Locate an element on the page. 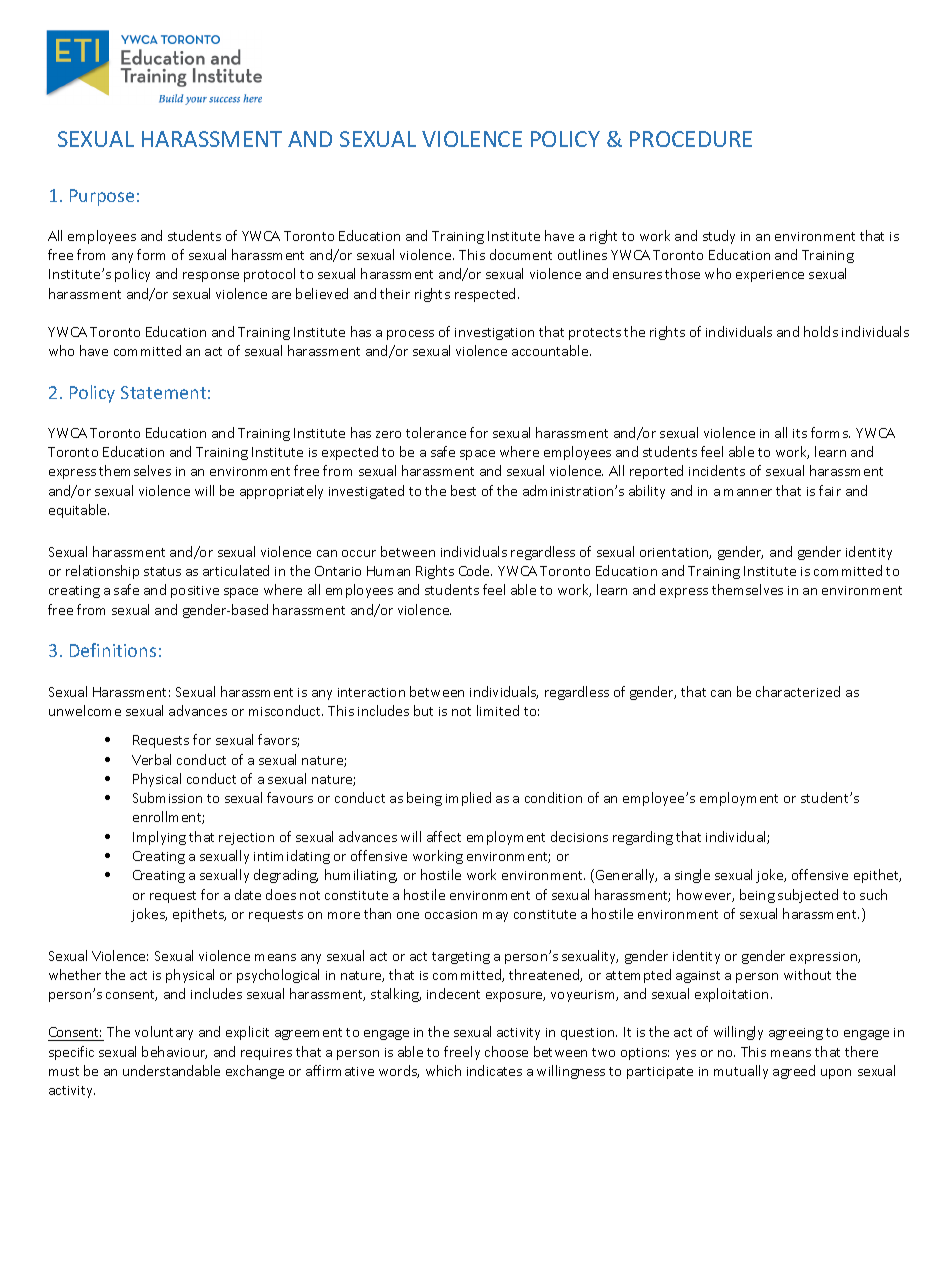 This document has width=952, height=1272. response is located at coordinates (211, 277).
